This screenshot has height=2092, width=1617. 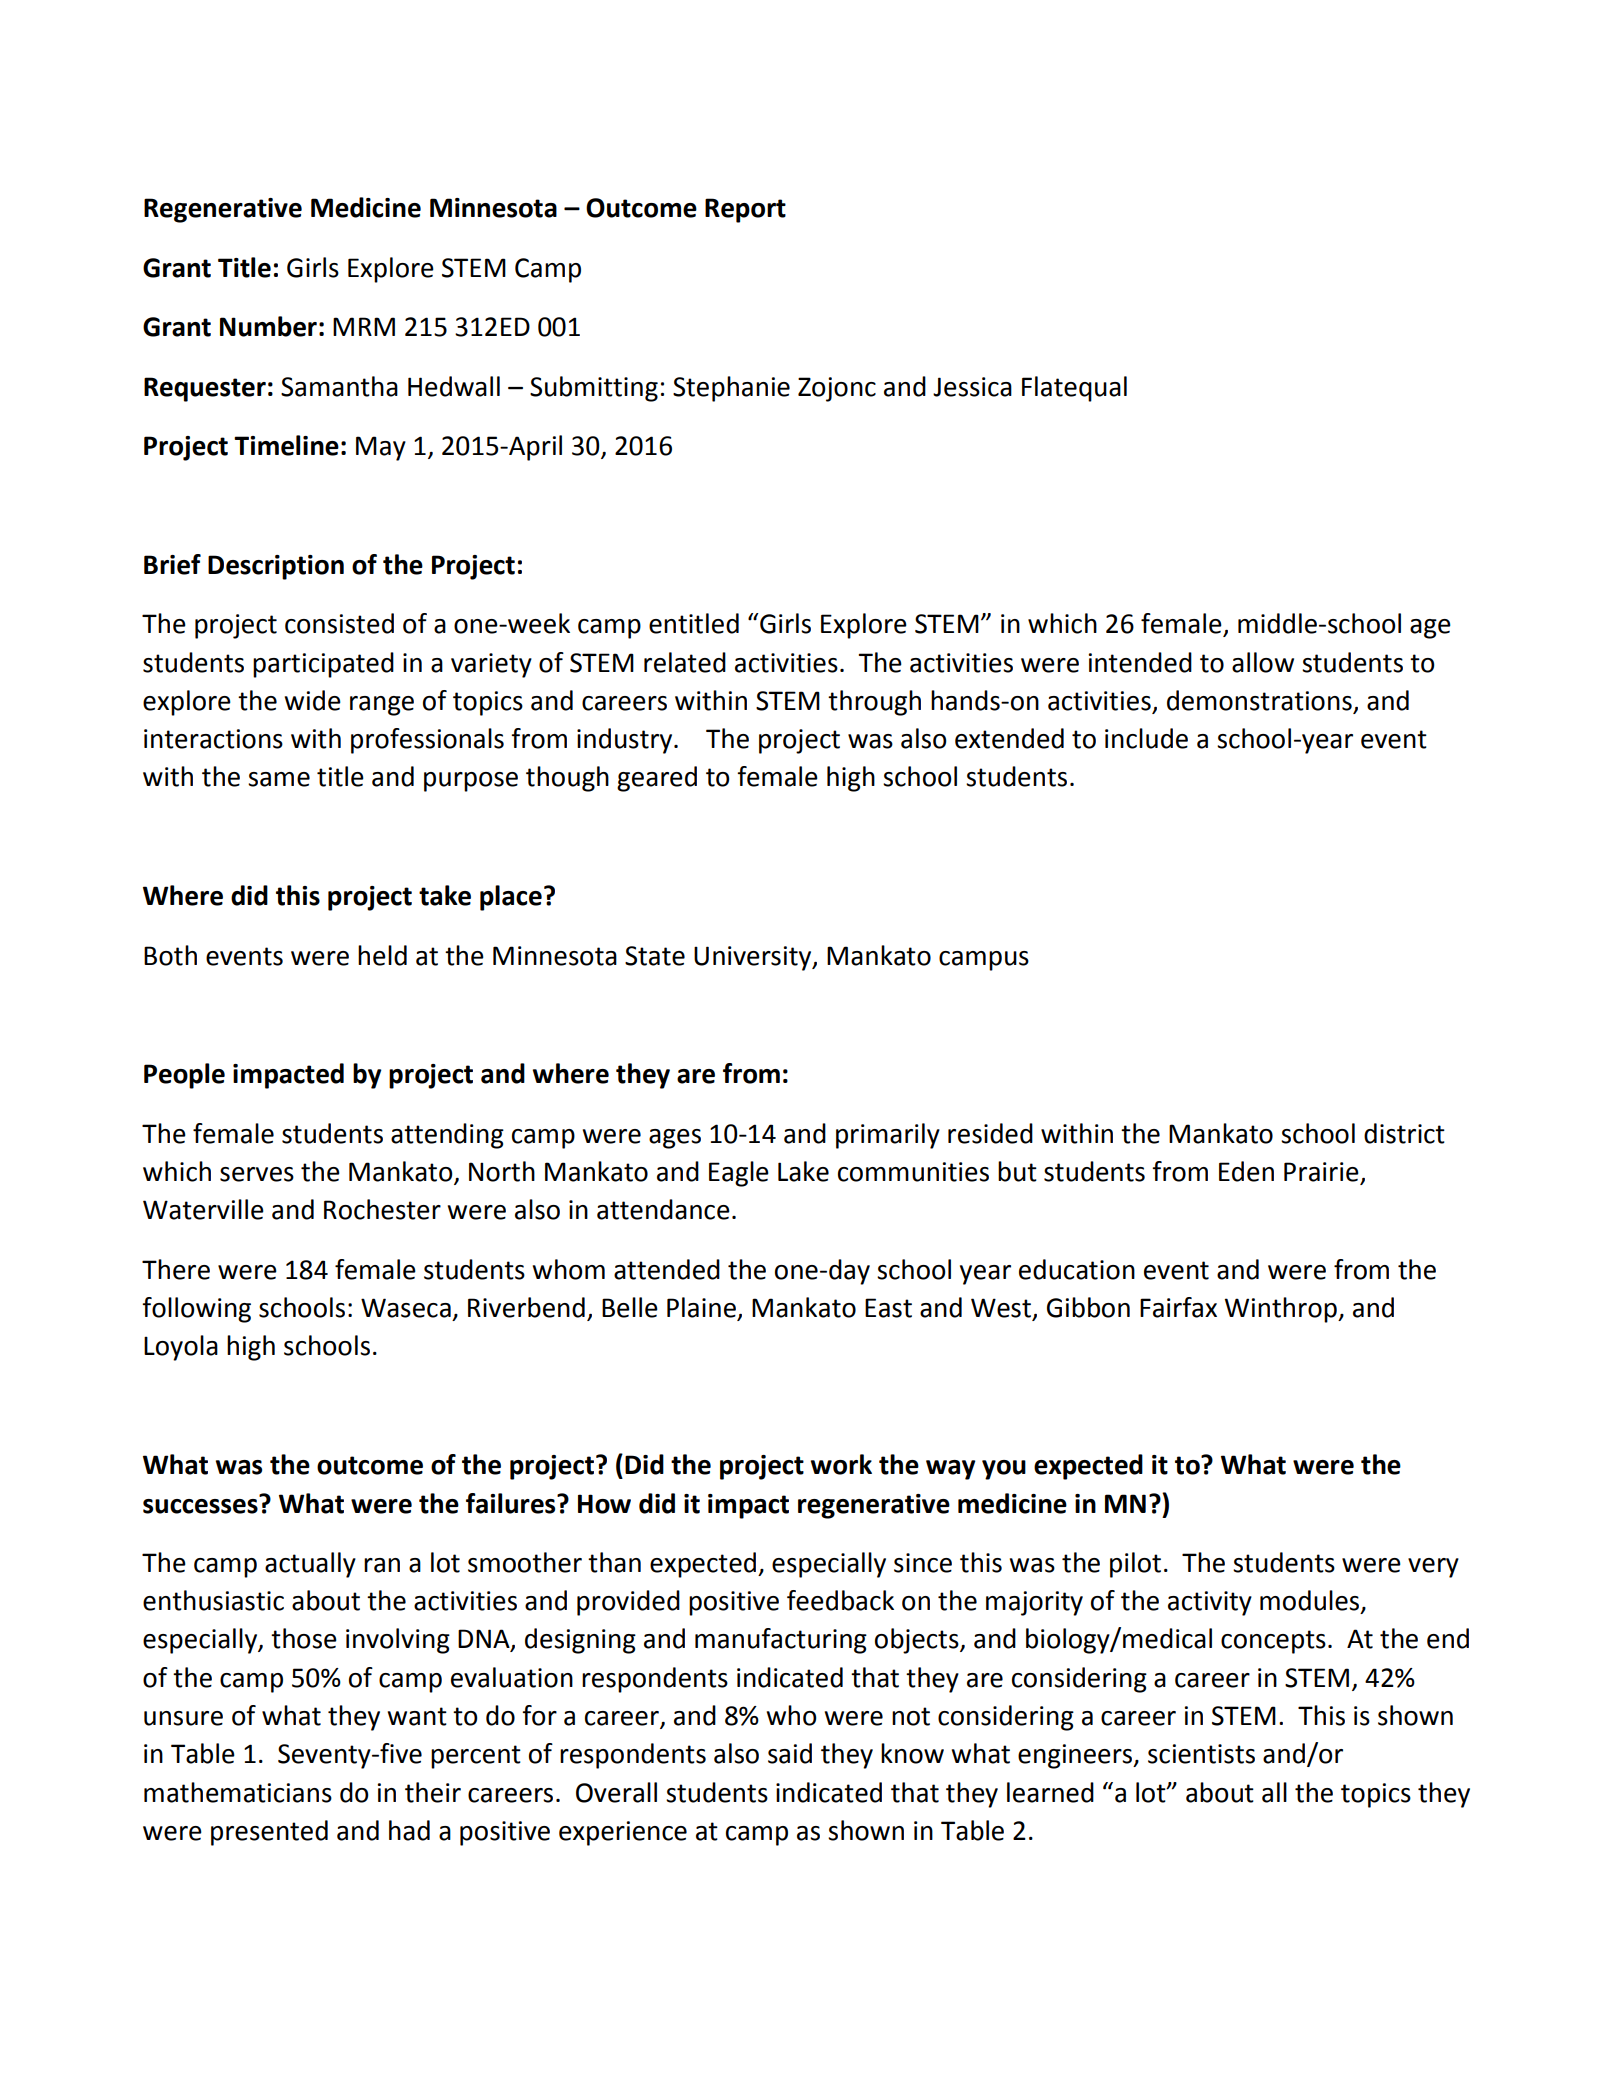 I want to click on held, so click(x=382, y=955).
